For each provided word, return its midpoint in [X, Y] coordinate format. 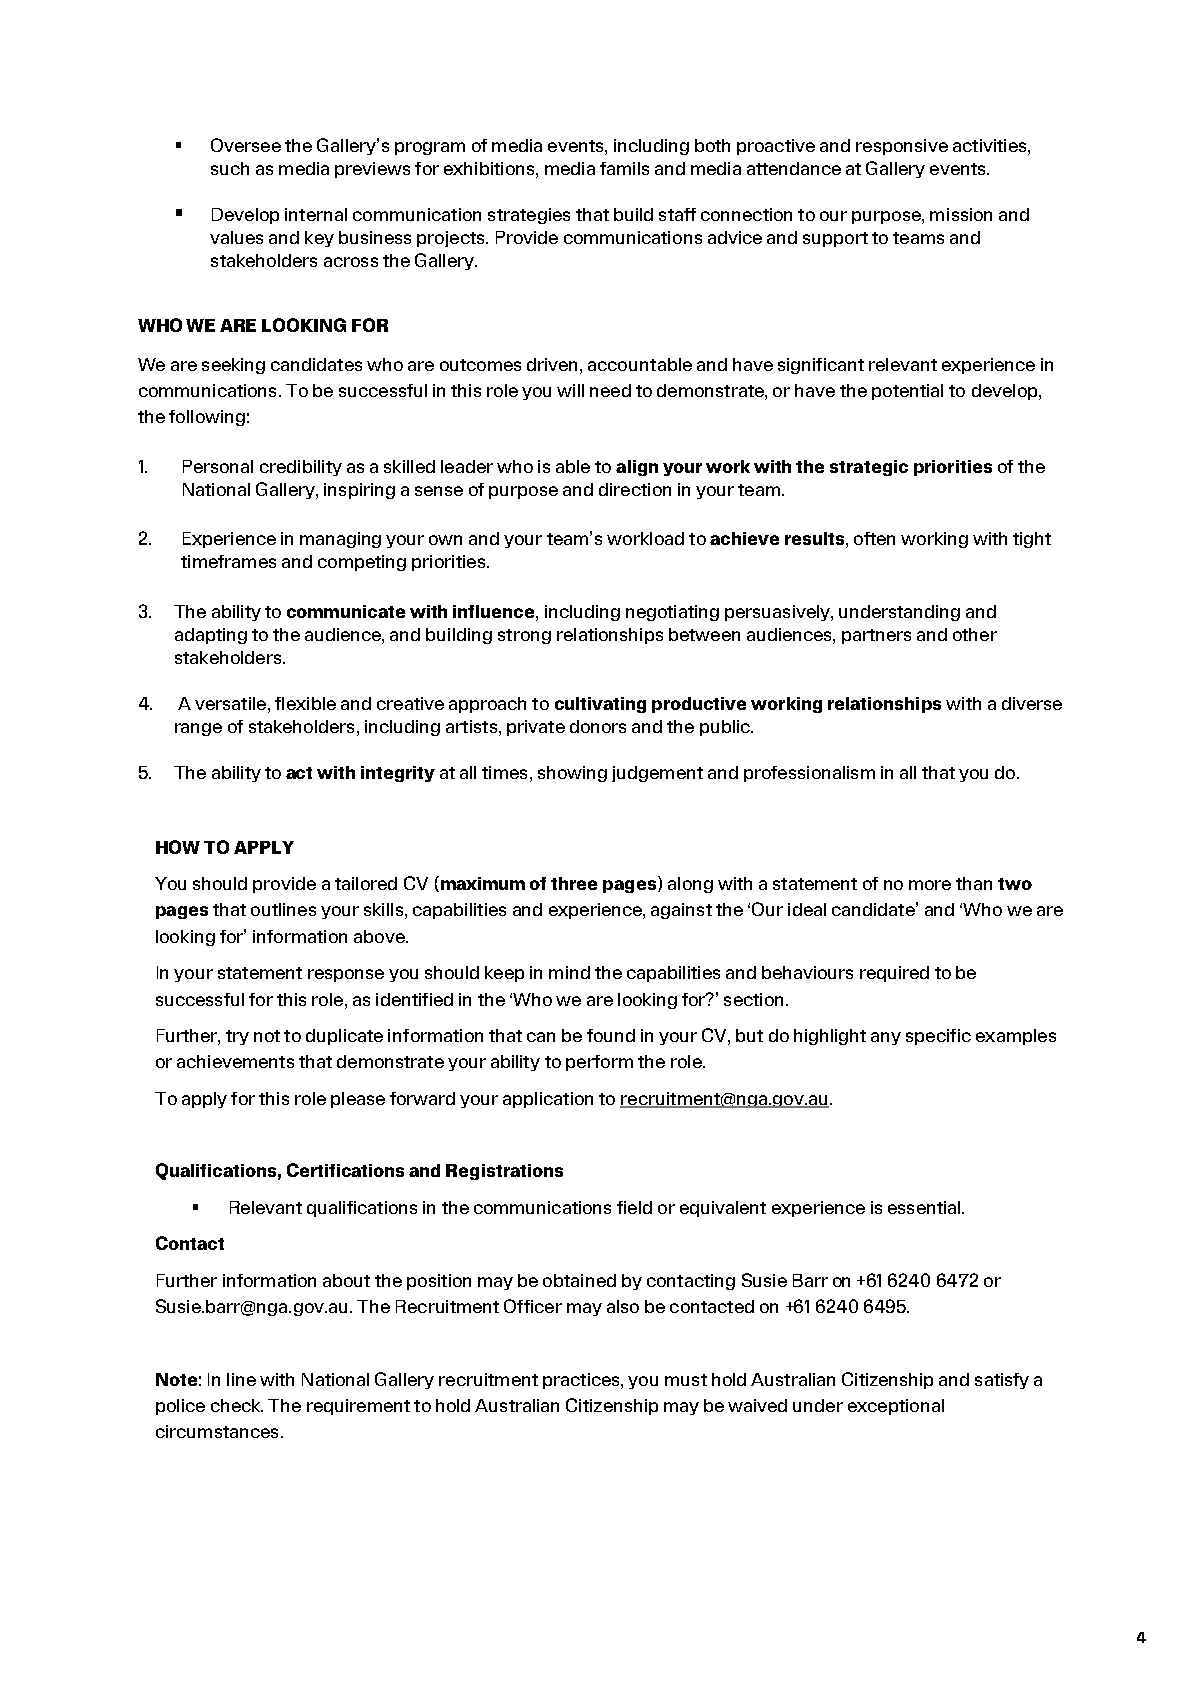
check [237, 1405]
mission [961, 214]
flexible [305, 703]
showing [572, 774]
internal [316, 214]
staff [677, 214]
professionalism [809, 774]
